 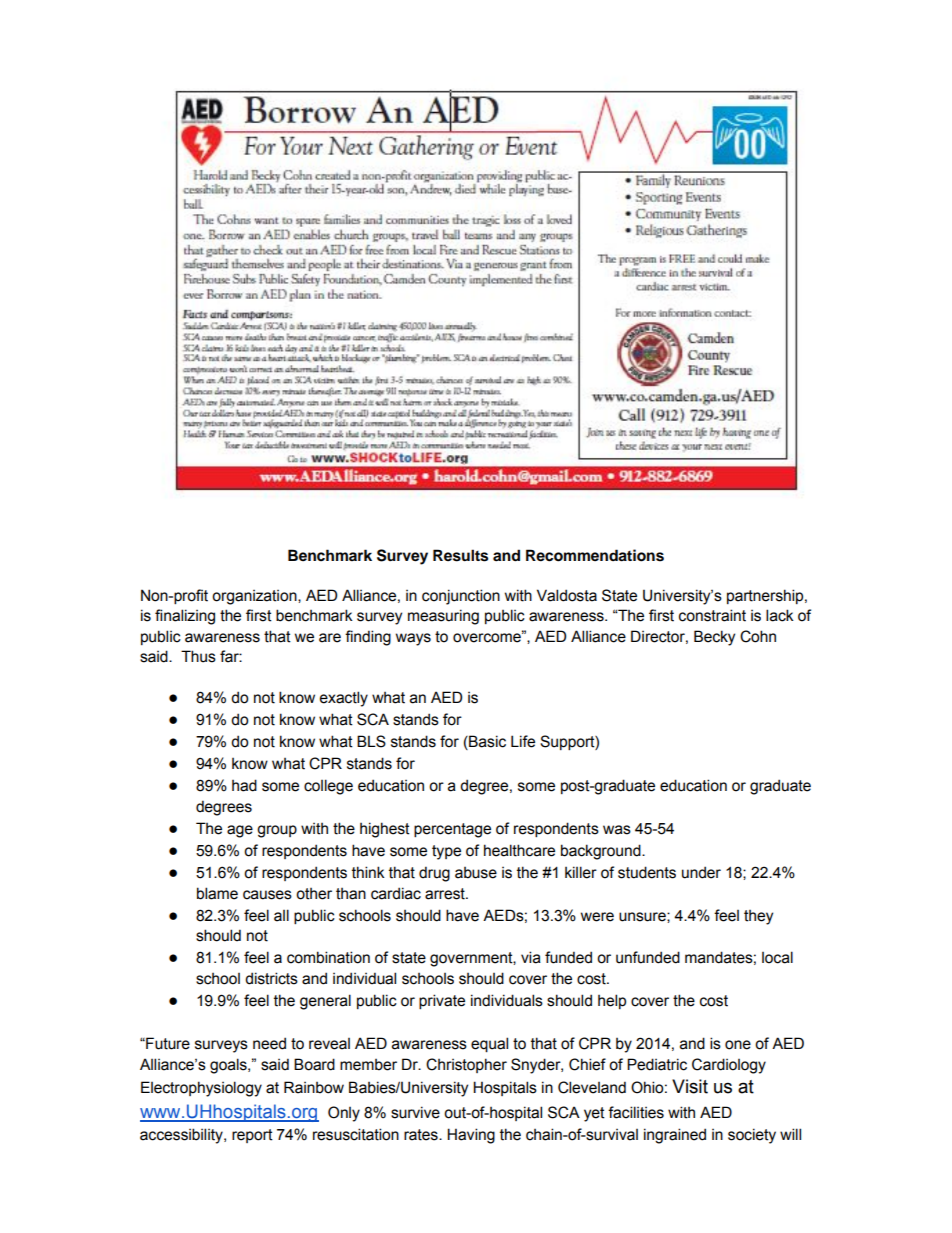 What do you see at coordinates (712, 615) in the screenshot?
I see `constraint` at bounding box center [712, 615].
